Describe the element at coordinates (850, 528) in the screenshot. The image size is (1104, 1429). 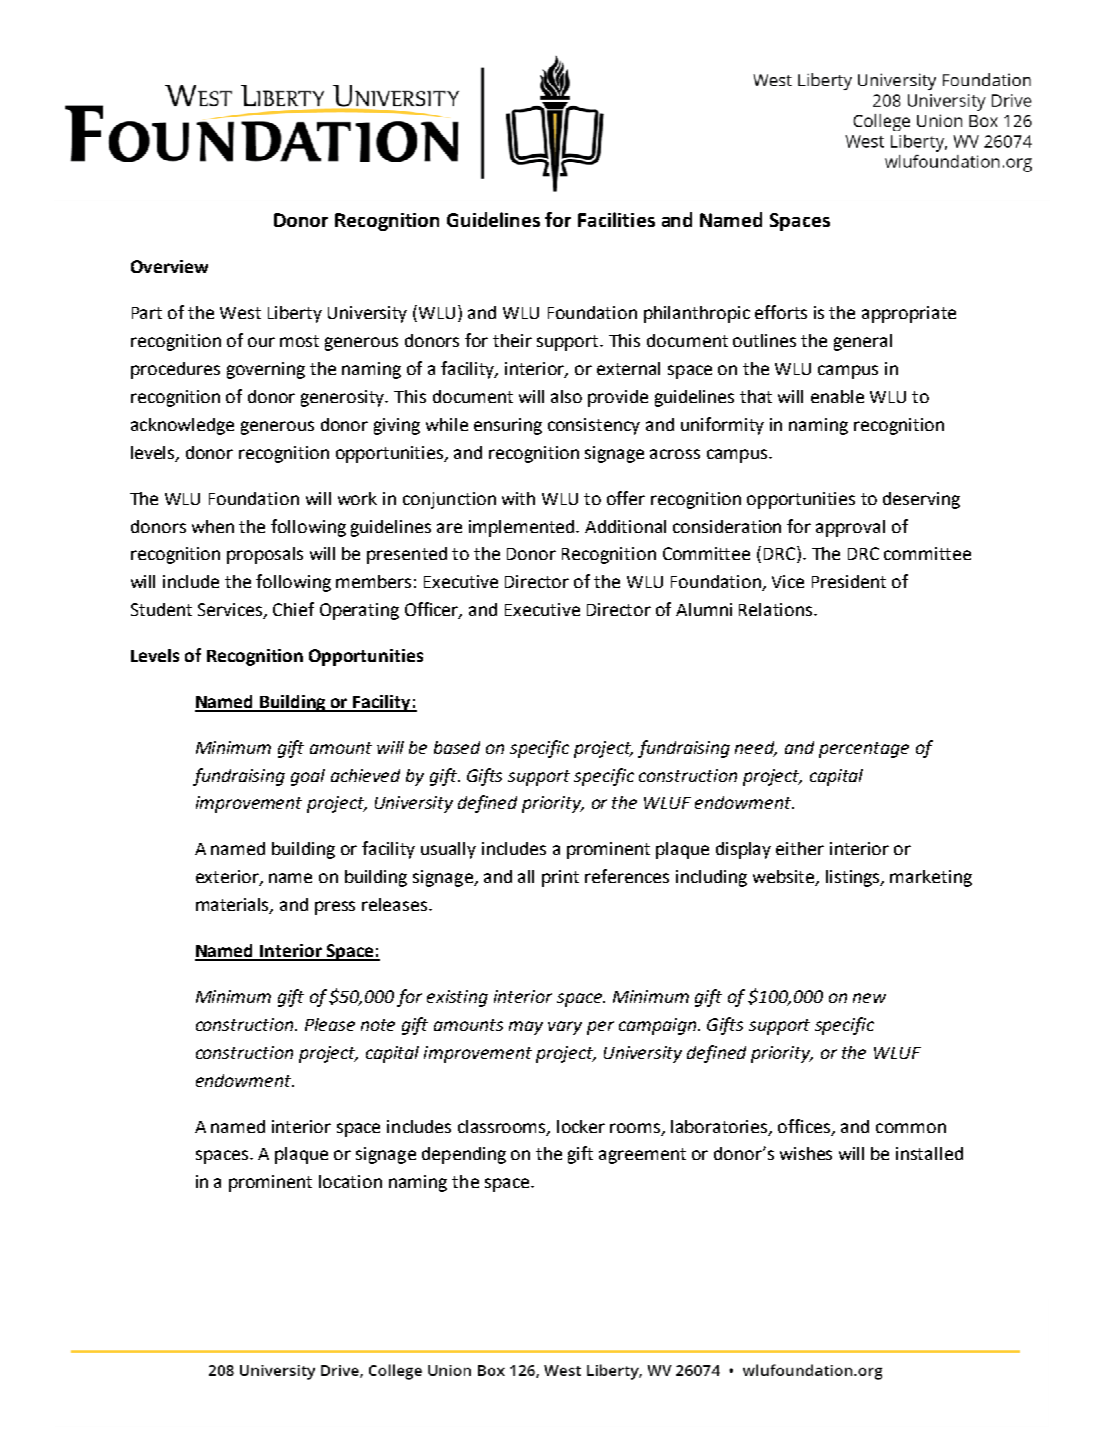
I see `approval` at that location.
